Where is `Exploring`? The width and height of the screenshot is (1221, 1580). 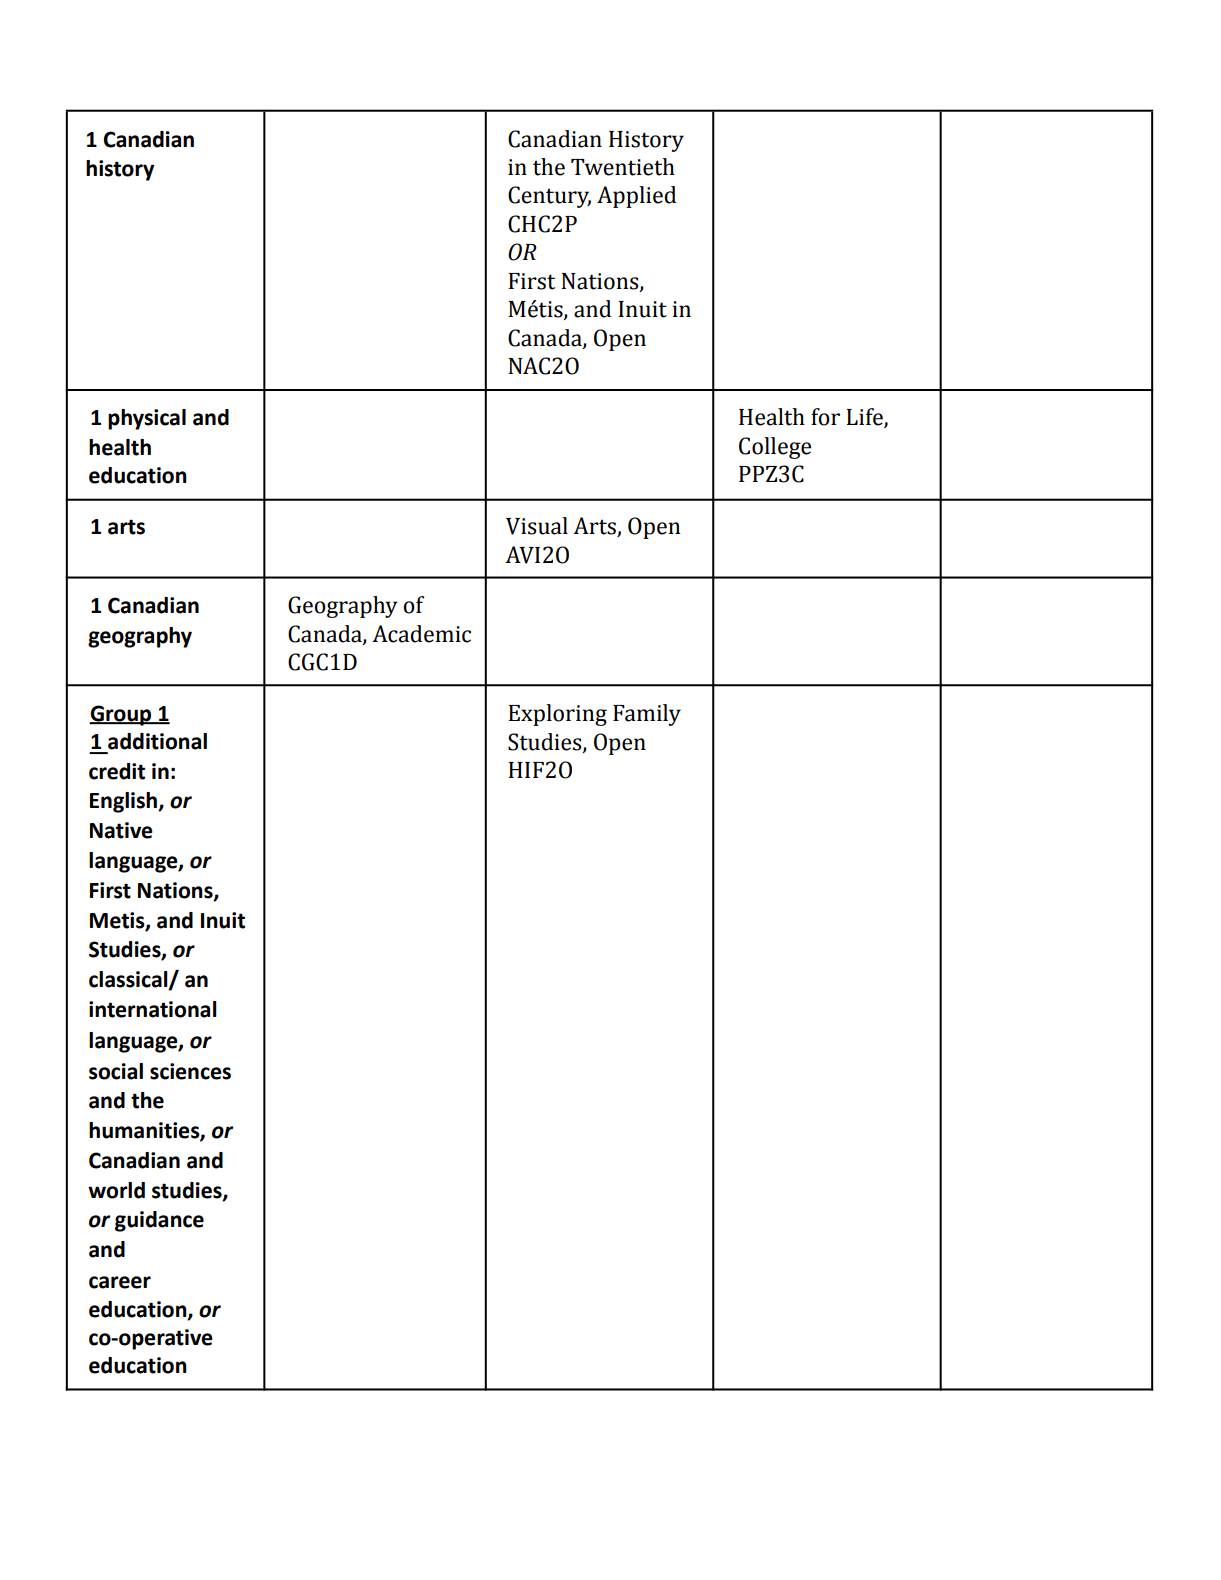 Exploring is located at coordinates (557, 715).
